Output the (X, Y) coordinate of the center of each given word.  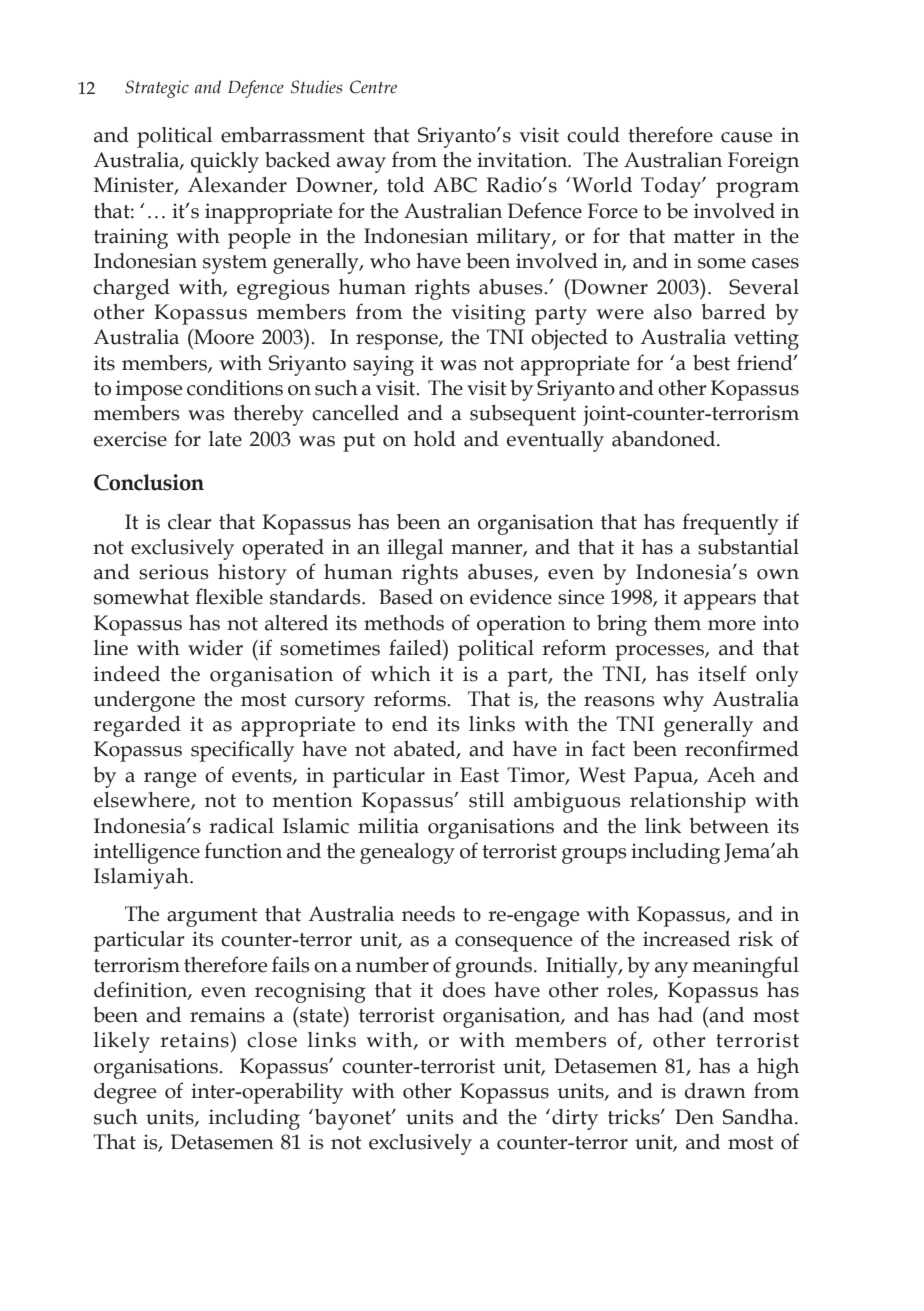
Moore (223, 337)
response (398, 342)
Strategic (157, 89)
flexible (229, 596)
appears (720, 602)
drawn (715, 1091)
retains (194, 1040)
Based (406, 597)
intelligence (147, 853)
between (729, 826)
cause (746, 137)
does (464, 990)
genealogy (407, 853)
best (711, 363)
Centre (373, 87)
